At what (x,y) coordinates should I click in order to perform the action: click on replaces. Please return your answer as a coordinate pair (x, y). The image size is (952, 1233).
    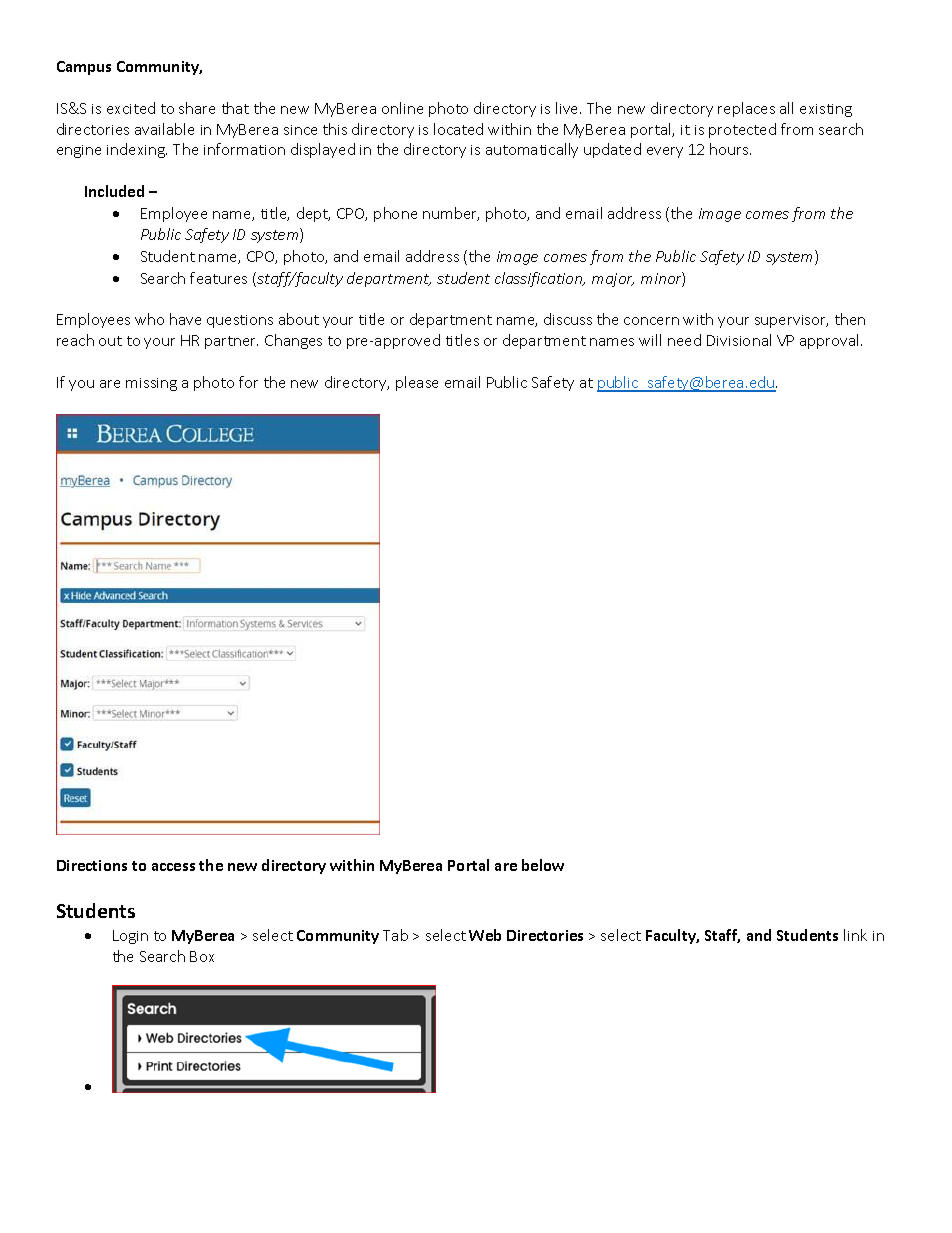
    Looking at the image, I should click on (746, 109).
